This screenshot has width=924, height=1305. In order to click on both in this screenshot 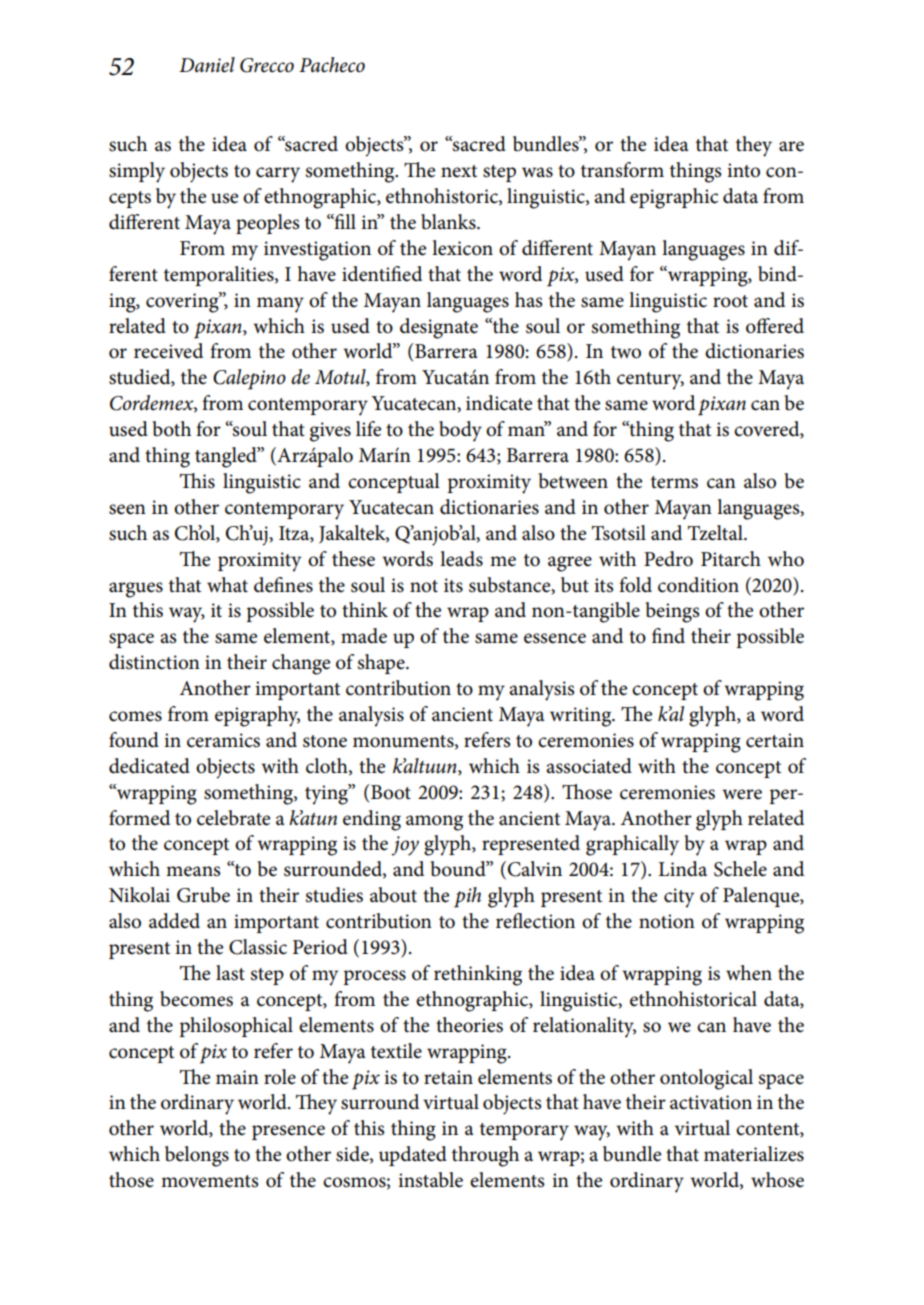, I will do `click(171, 429)`.
